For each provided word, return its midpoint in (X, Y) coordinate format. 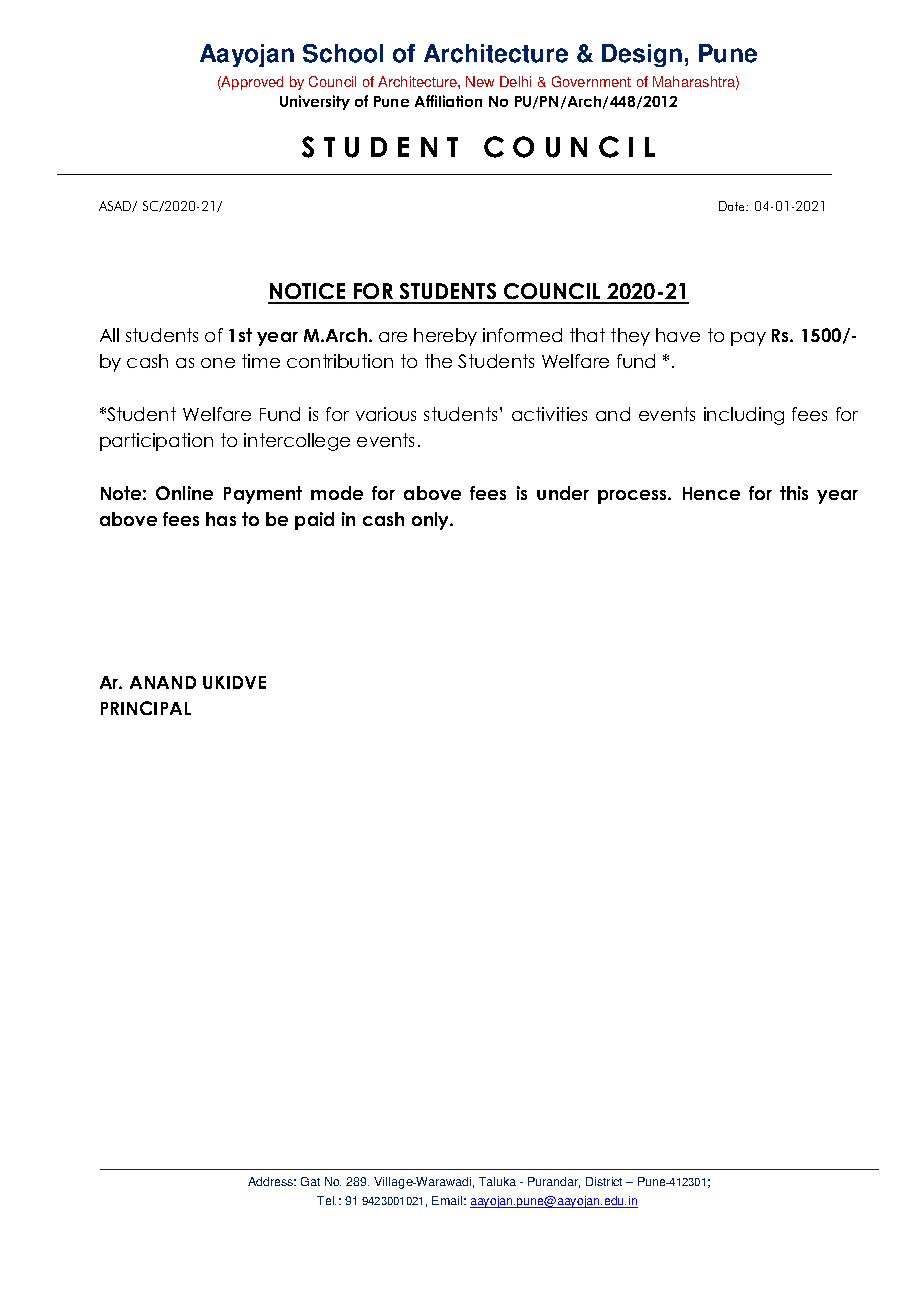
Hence (711, 493)
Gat (310, 1181)
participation (156, 442)
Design (642, 55)
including (744, 416)
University (315, 102)
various (386, 414)
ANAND (163, 682)
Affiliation (448, 101)
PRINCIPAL (146, 708)
